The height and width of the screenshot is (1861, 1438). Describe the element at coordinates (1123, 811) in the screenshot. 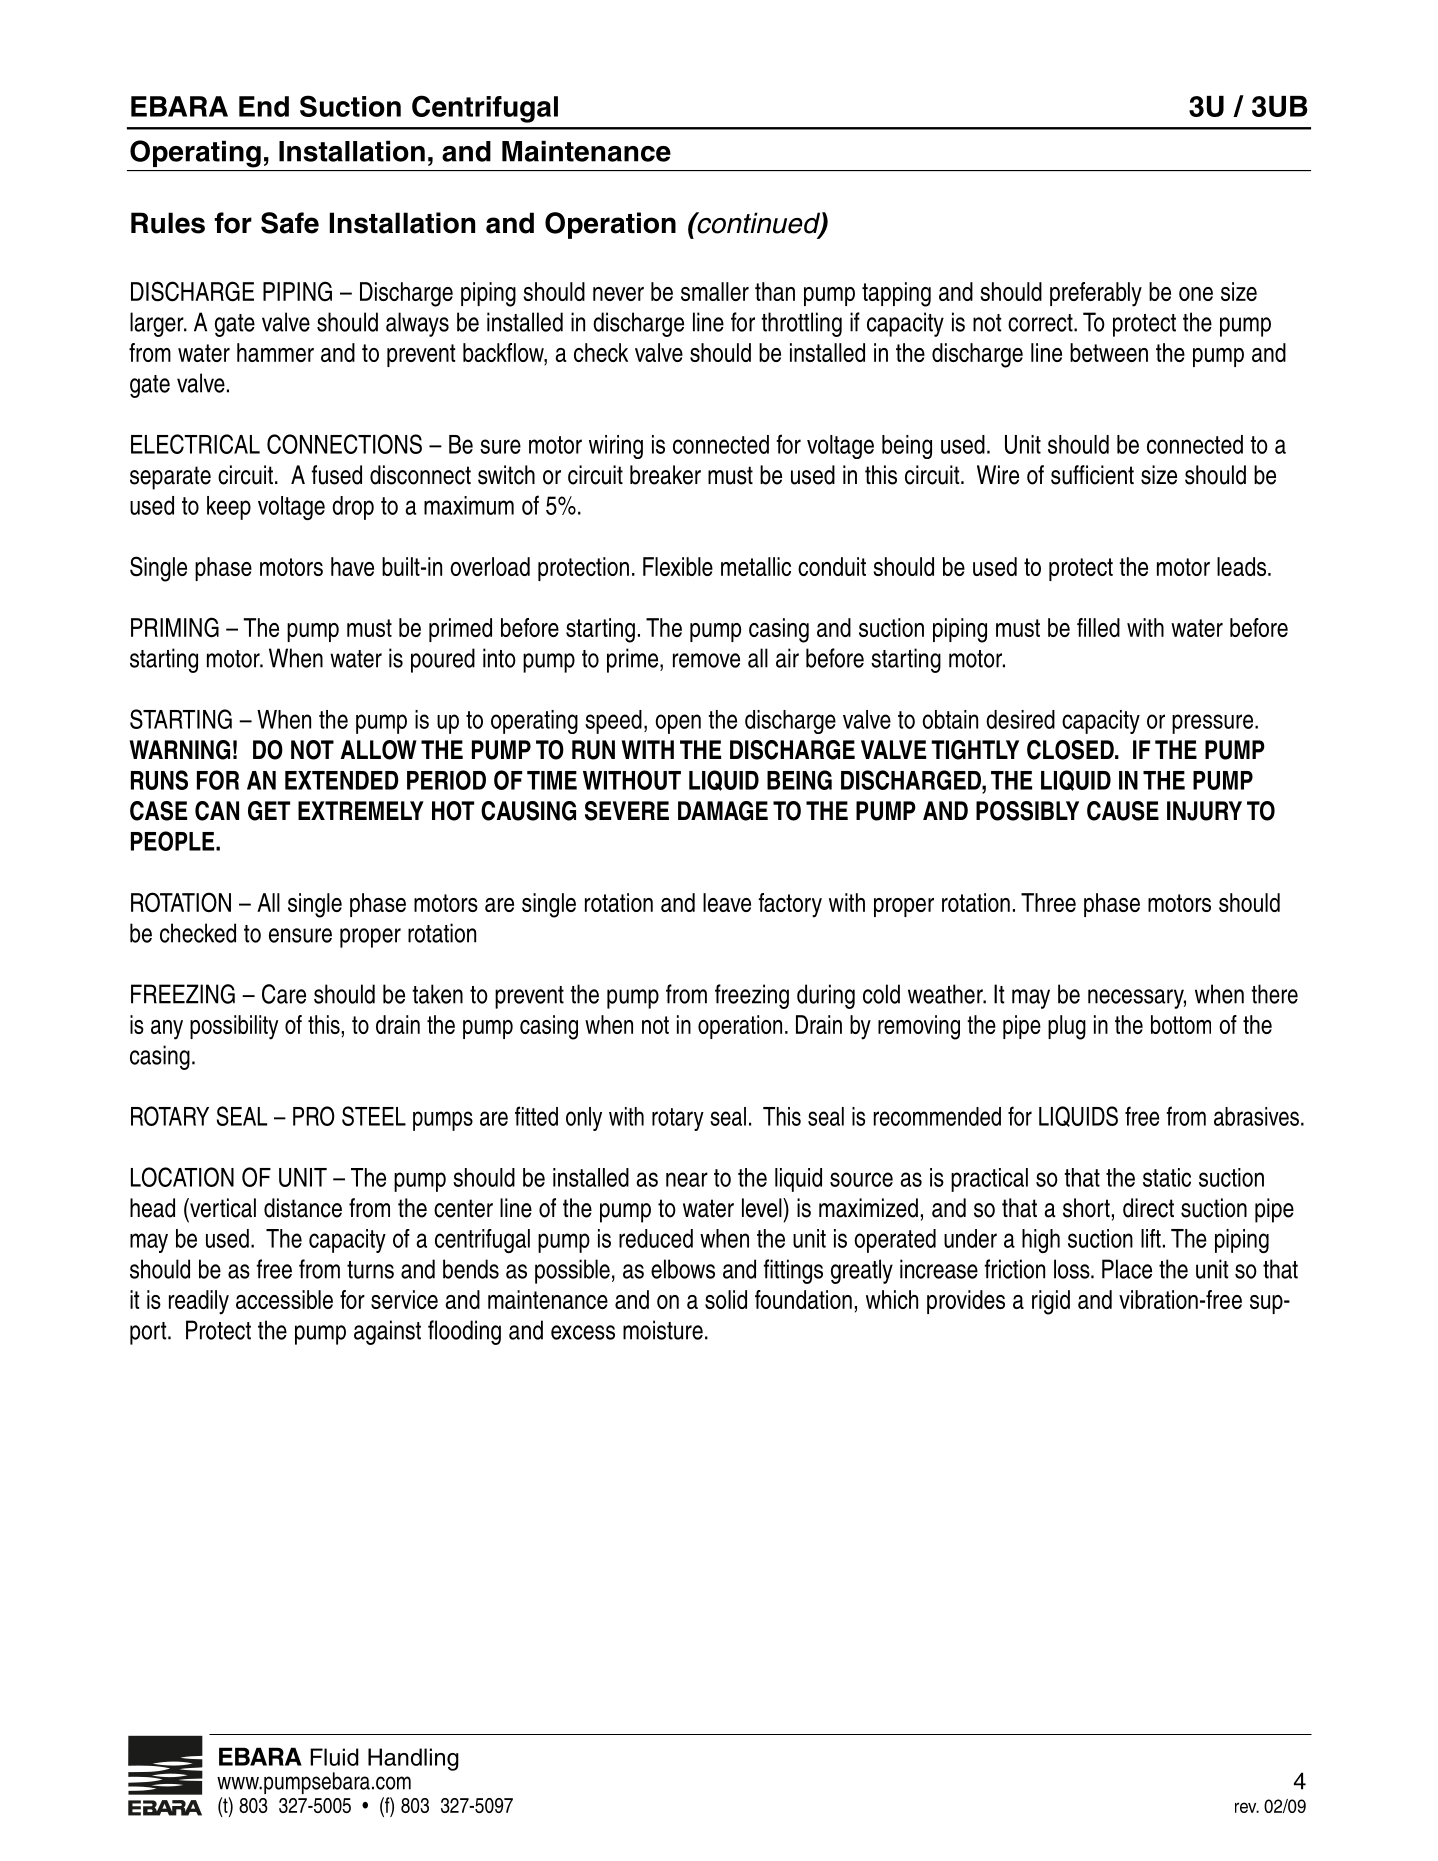

I see `CAUSE` at that location.
